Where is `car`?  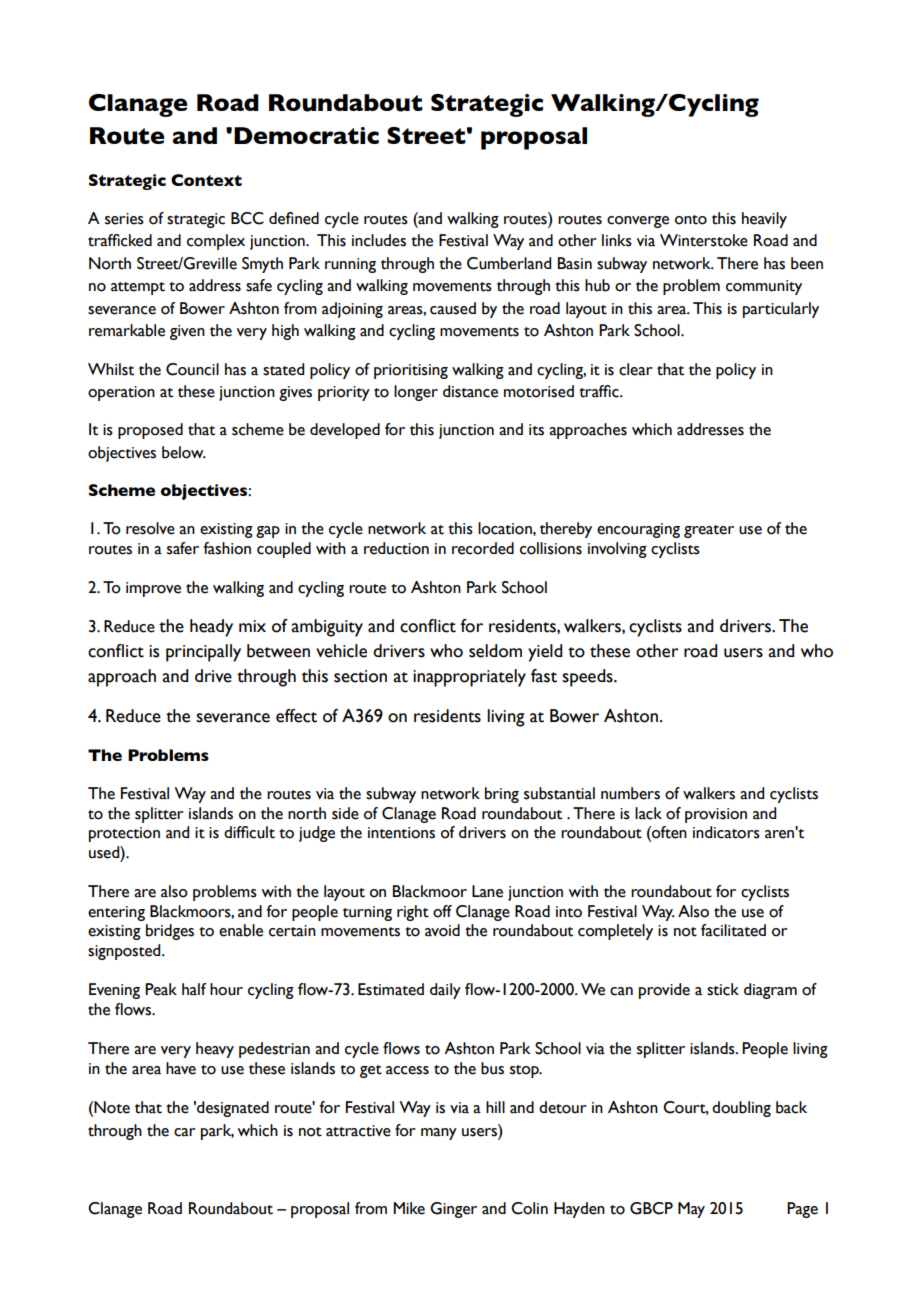 car is located at coordinates (185, 1132).
